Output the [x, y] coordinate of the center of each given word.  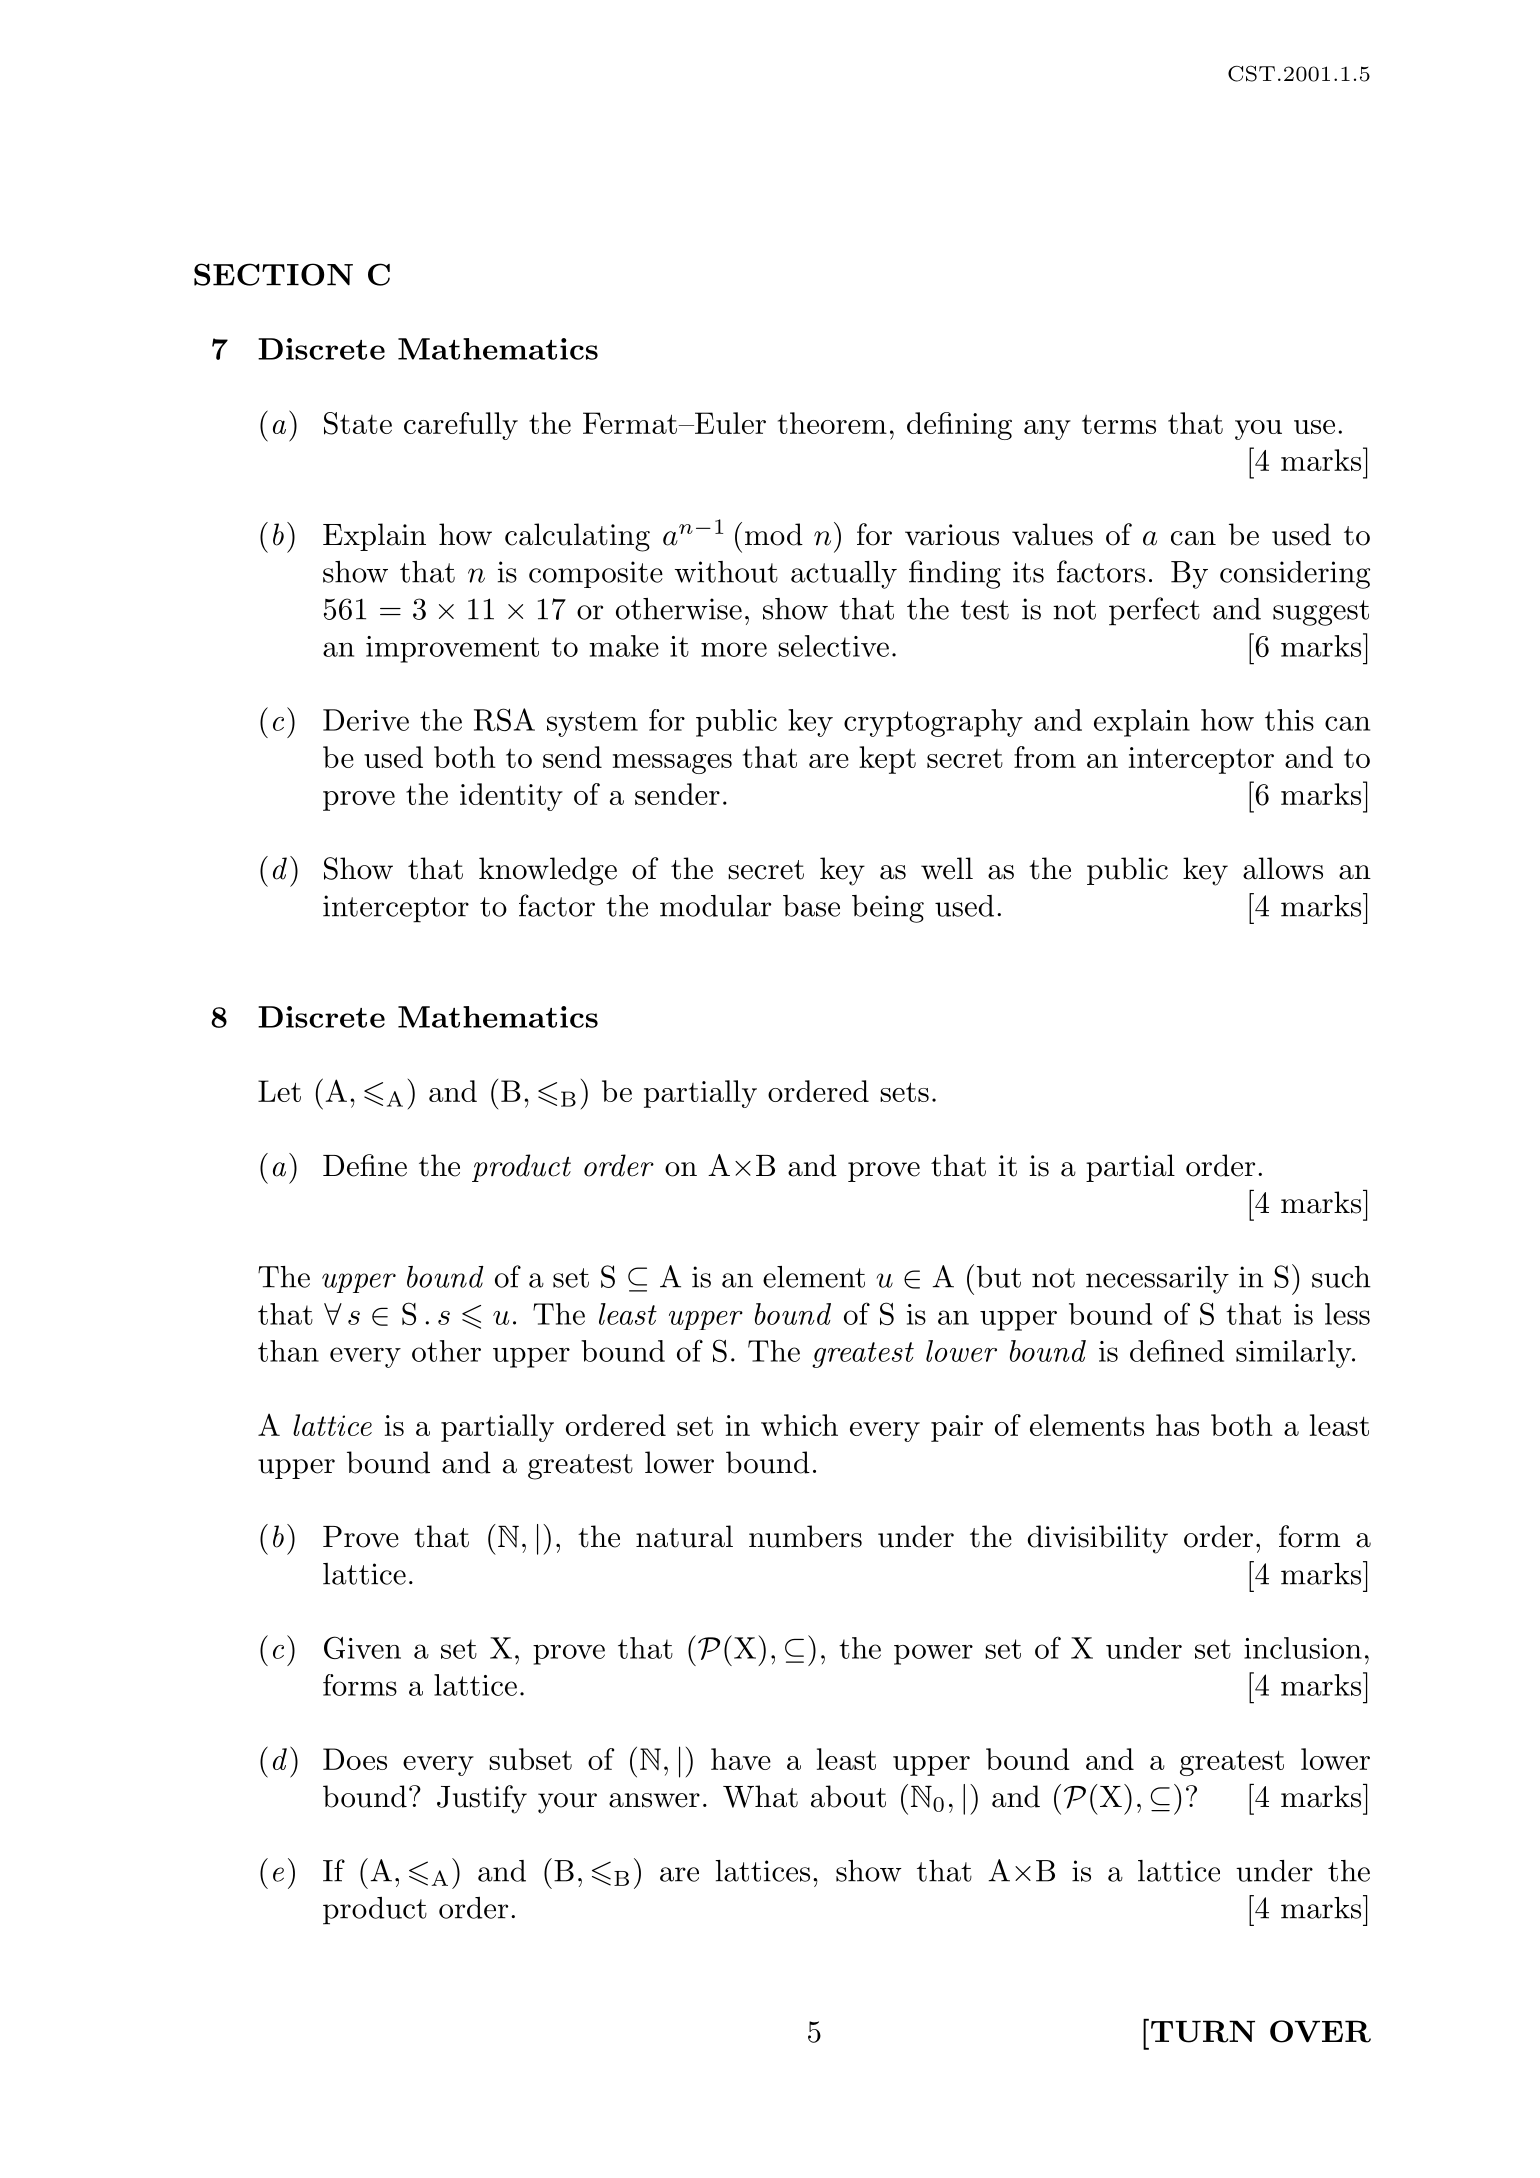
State [358, 423]
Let [279, 1091]
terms [1119, 424]
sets [904, 1092]
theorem [832, 423]
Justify [482, 1799]
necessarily [1157, 1280]
